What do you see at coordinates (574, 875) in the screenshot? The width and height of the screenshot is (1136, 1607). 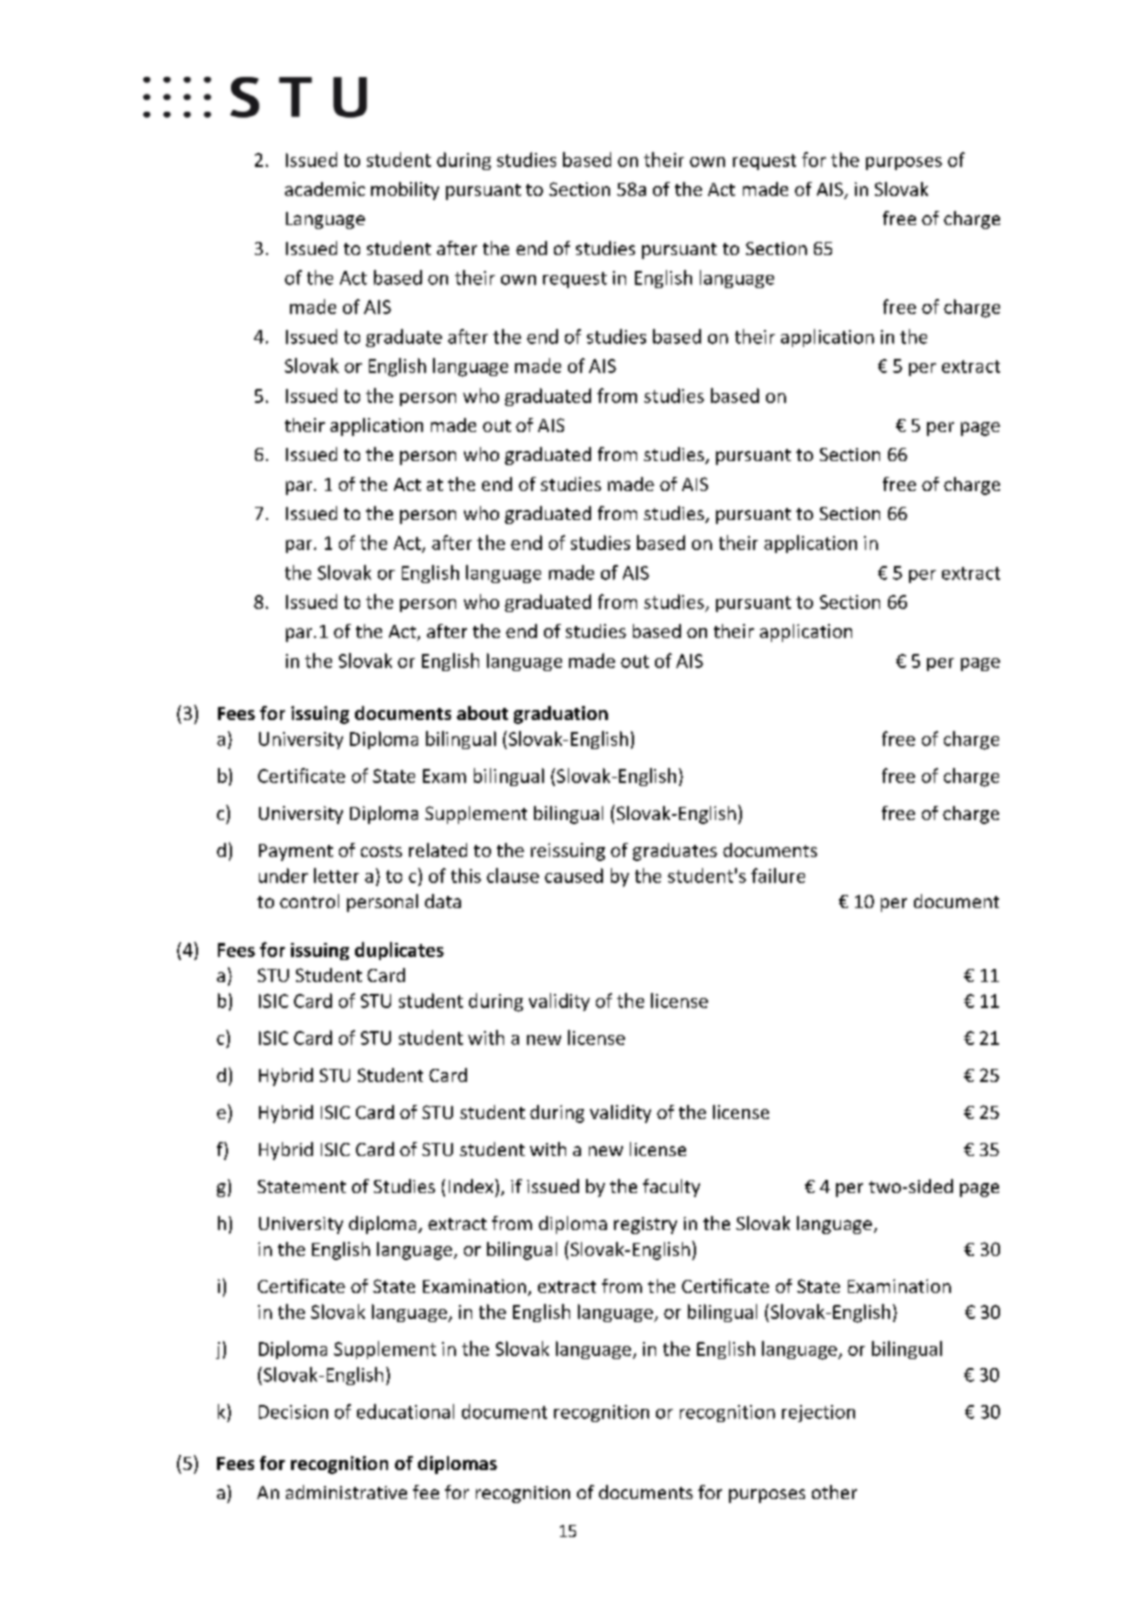 I see `caused` at bounding box center [574, 875].
